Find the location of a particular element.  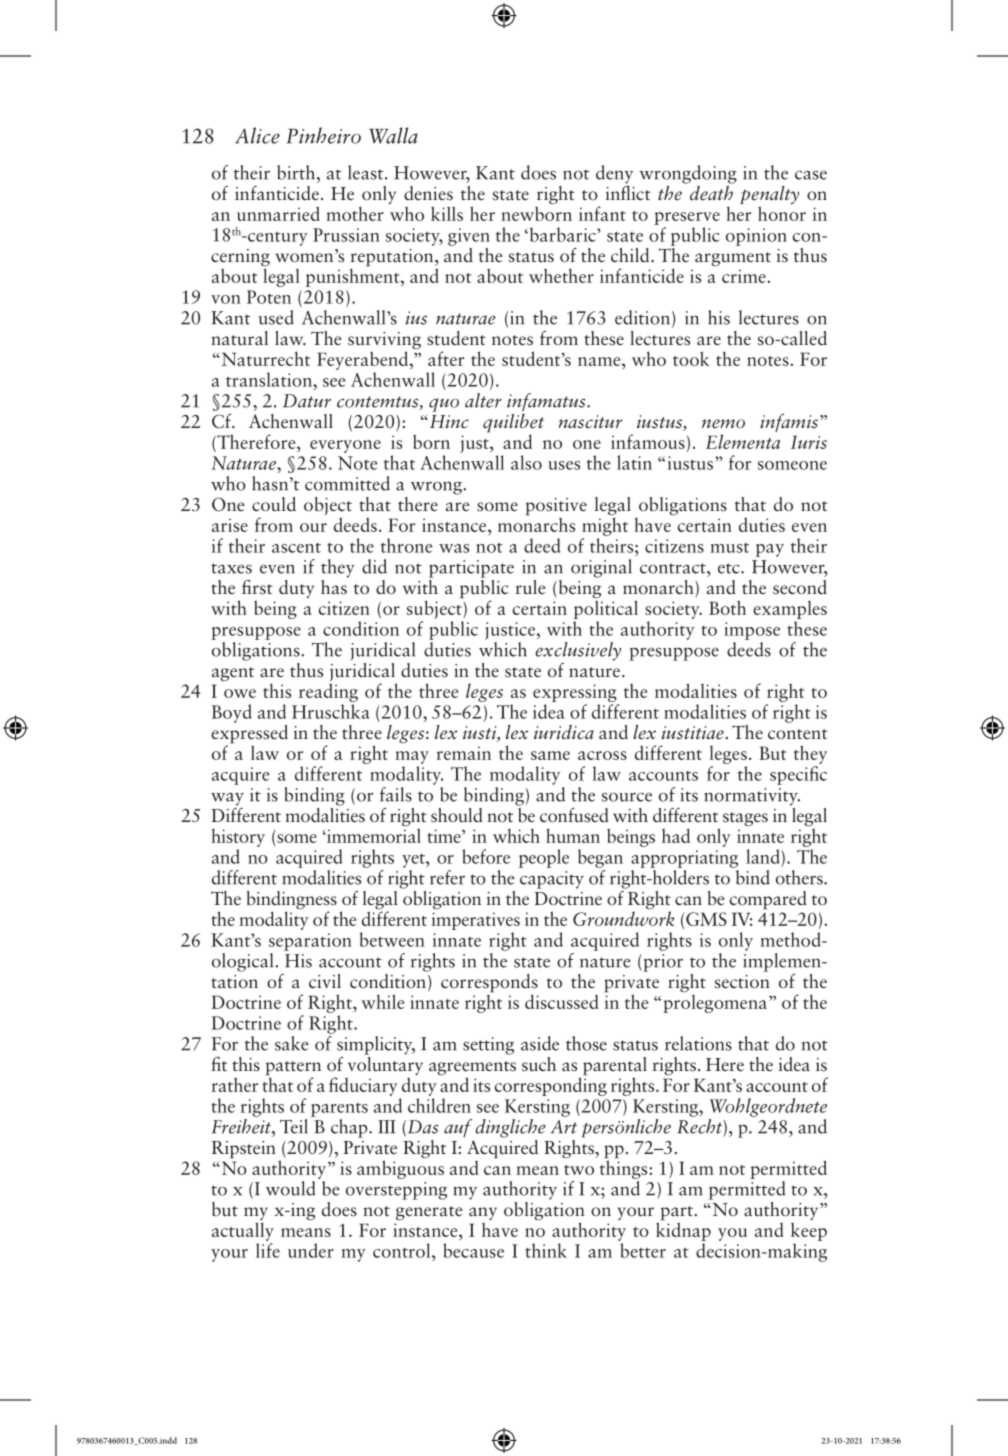

would is located at coordinates (291, 1188).
